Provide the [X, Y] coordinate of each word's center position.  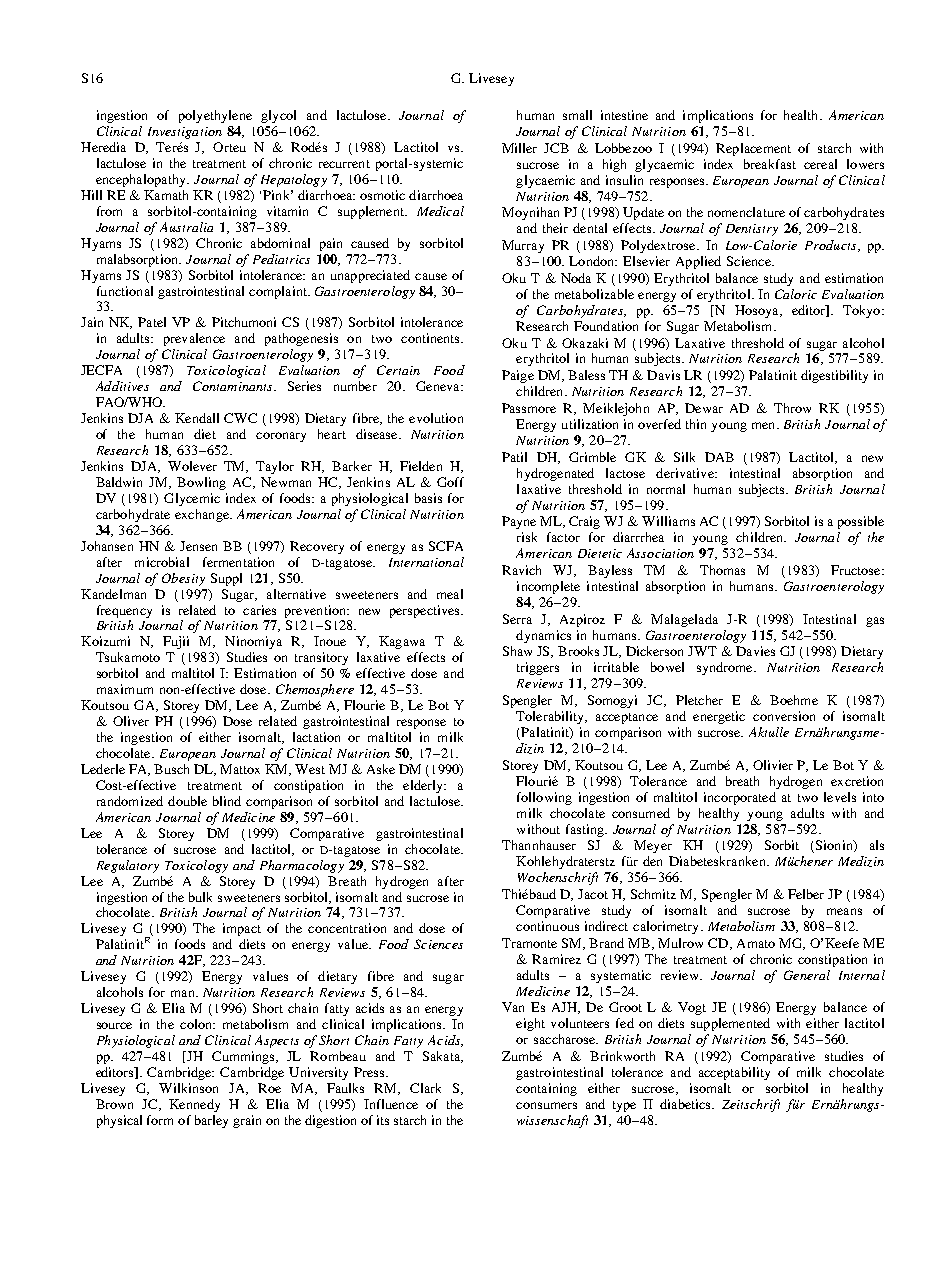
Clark [425, 1088]
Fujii [176, 642]
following [544, 798]
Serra [517, 619]
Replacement [753, 149]
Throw [792, 408]
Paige [518, 376]
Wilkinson [188, 1088]
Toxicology [196, 866]
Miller [519, 148]
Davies [755, 651]
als [877, 845]
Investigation [185, 133]
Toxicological [226, 371]
